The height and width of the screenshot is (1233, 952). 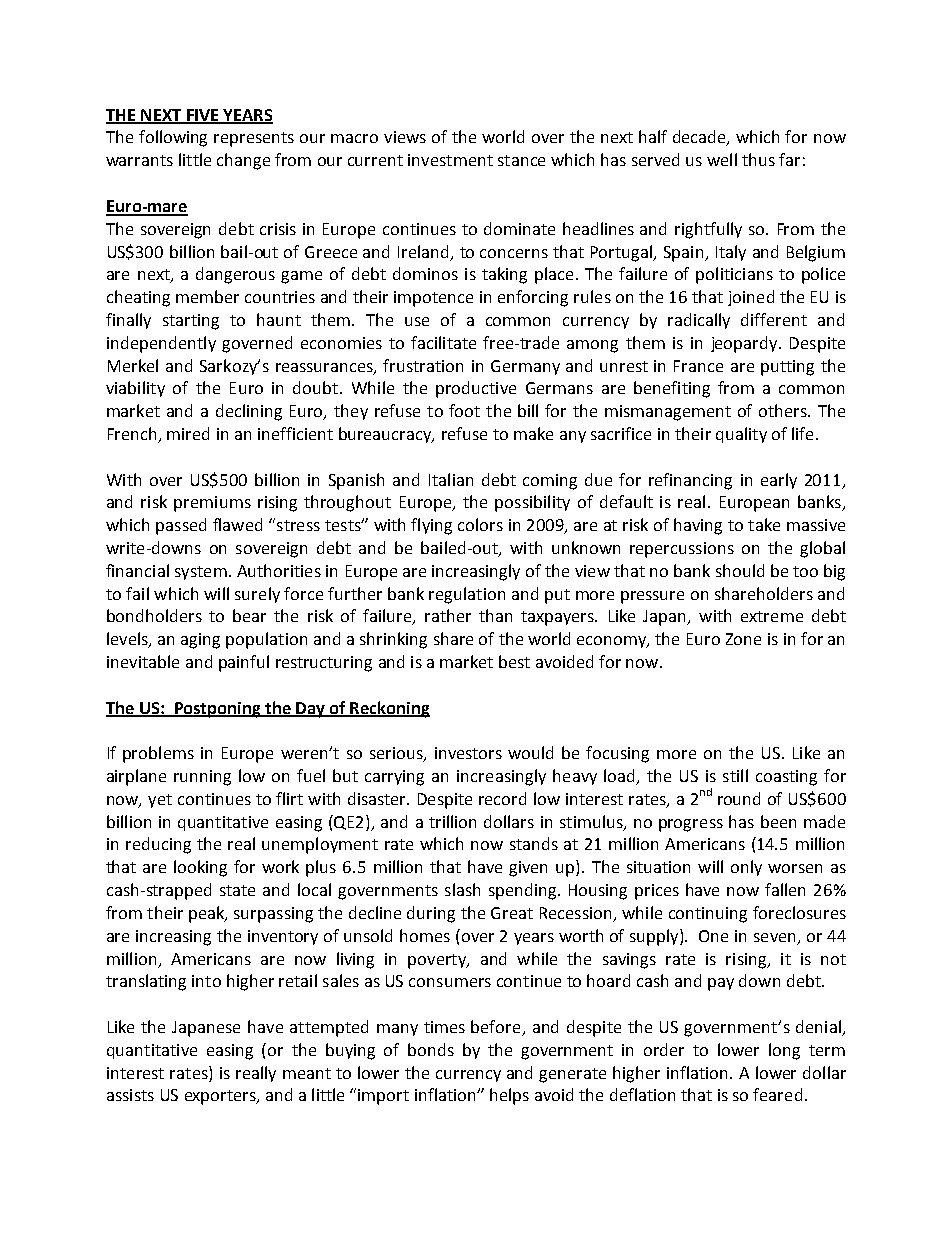 What do you see at coordinates (243, 161) in the screenshot?
I see `change` at bounding box center [243, 161].
